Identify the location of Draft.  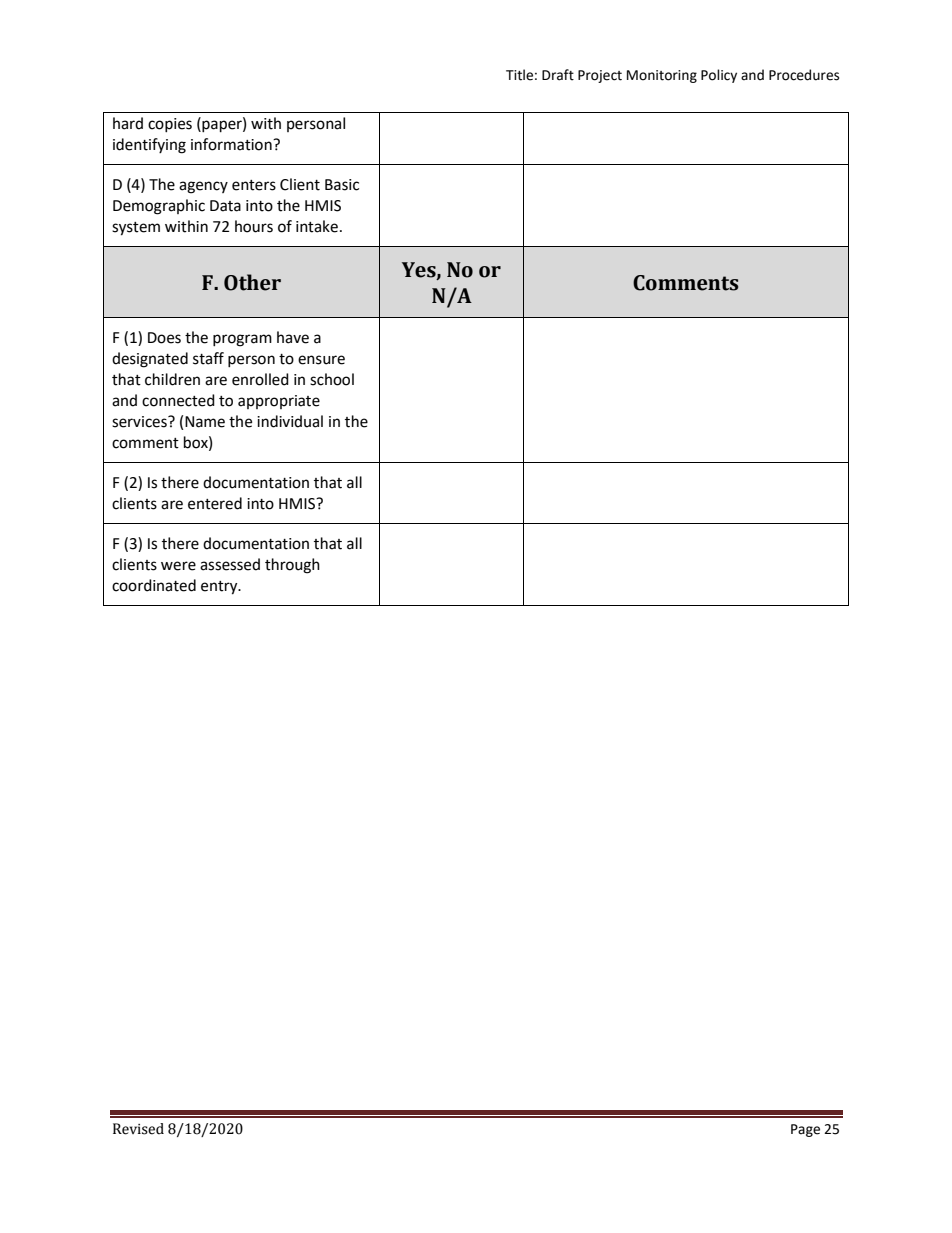
(558, 75).
